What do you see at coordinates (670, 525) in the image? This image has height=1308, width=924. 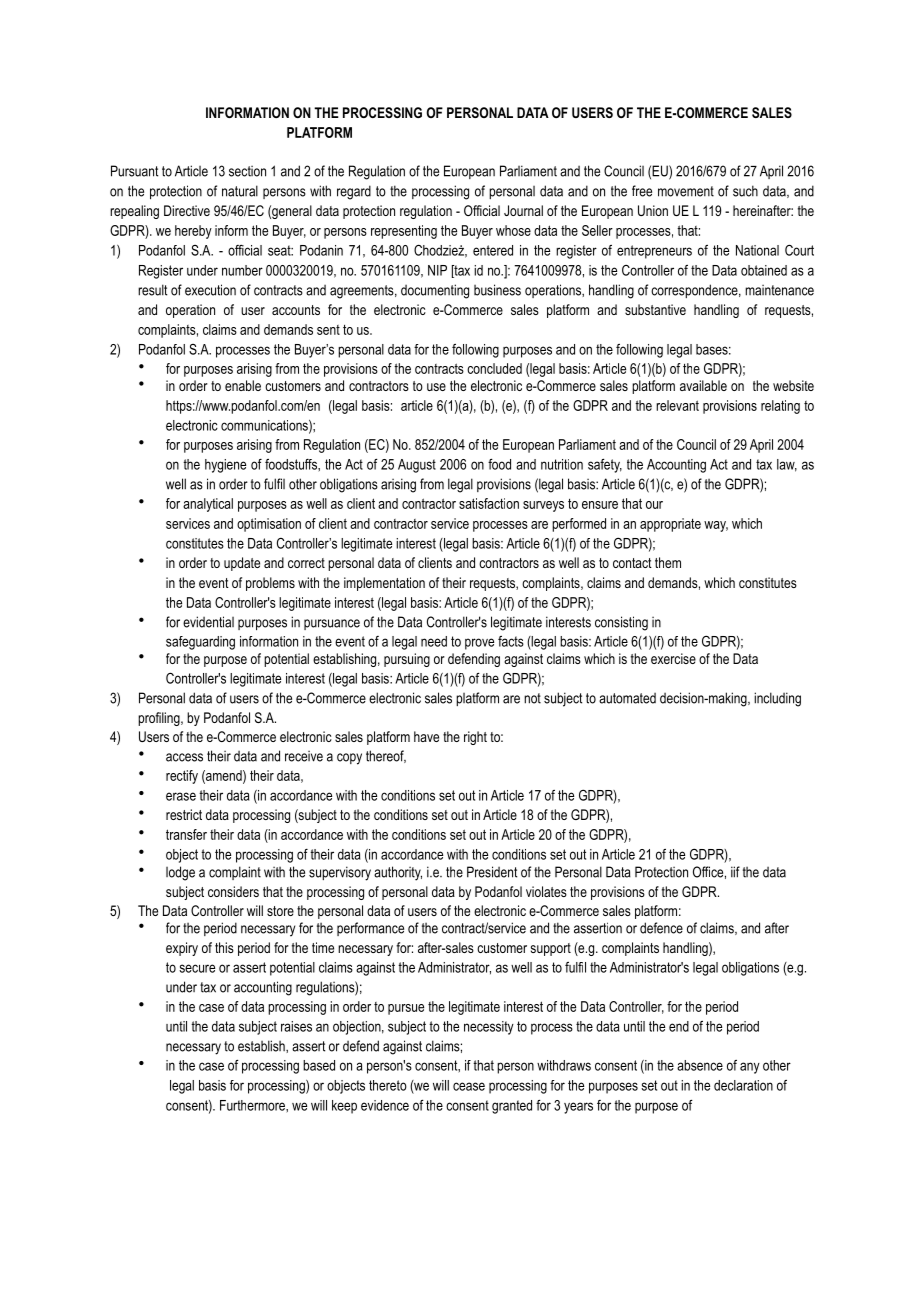 I see `appropriate` at bounding box center [670, 525].
